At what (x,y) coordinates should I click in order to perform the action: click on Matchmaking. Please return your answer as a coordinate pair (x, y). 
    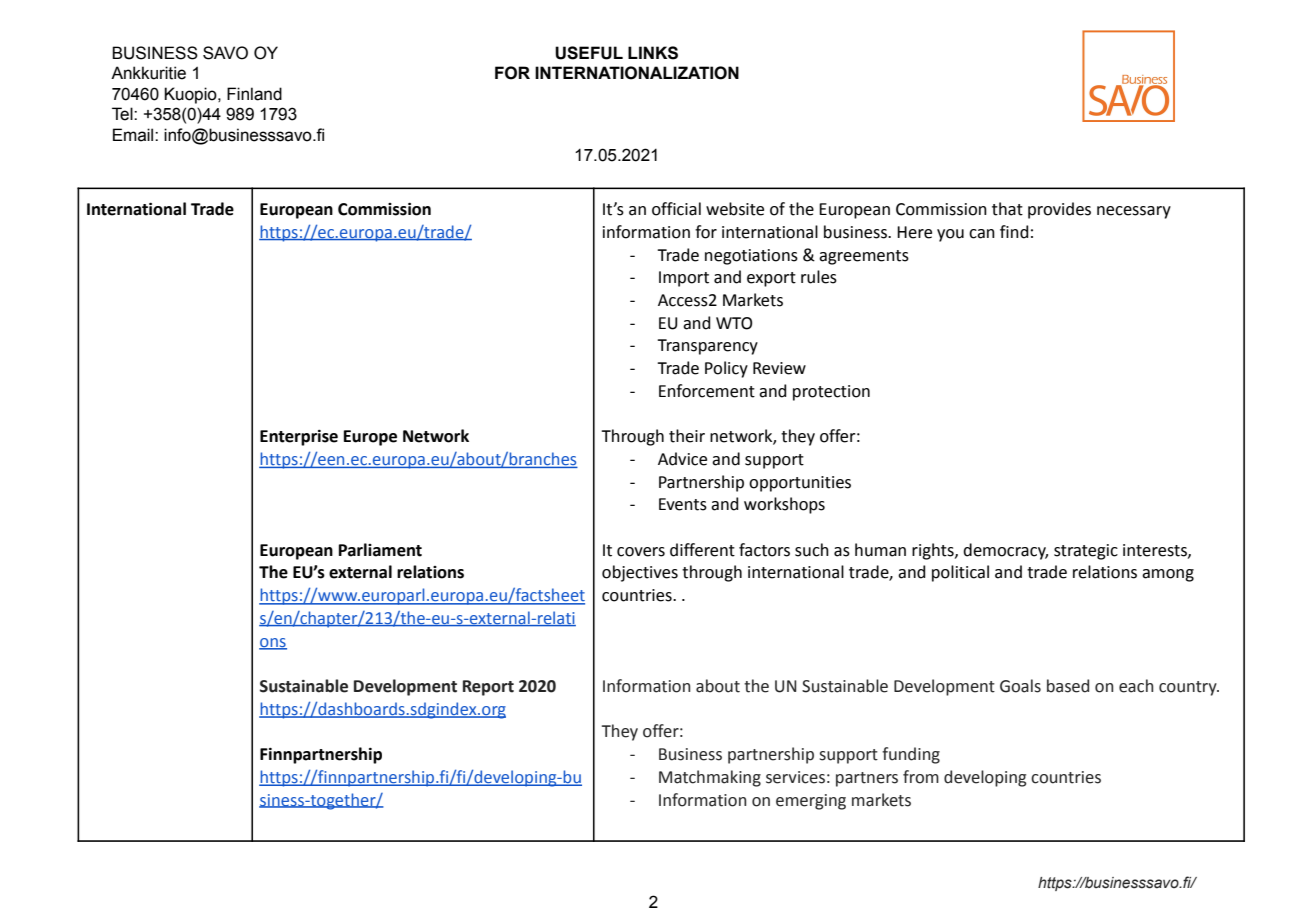
    Looking at the image, I should click on (710, 778).
